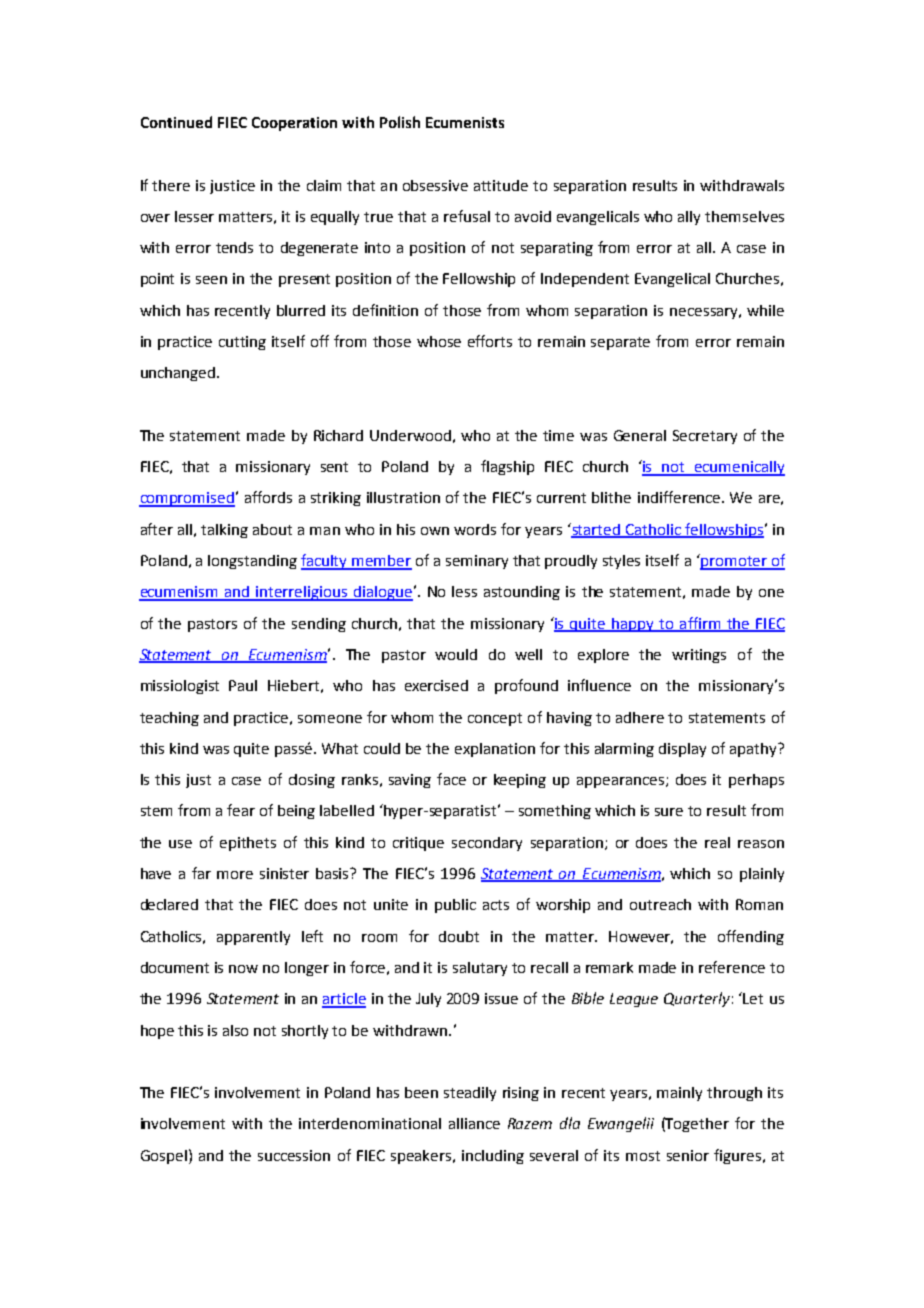 The image size is (924, 1308). I want to click on separate, so click(620, 343).
